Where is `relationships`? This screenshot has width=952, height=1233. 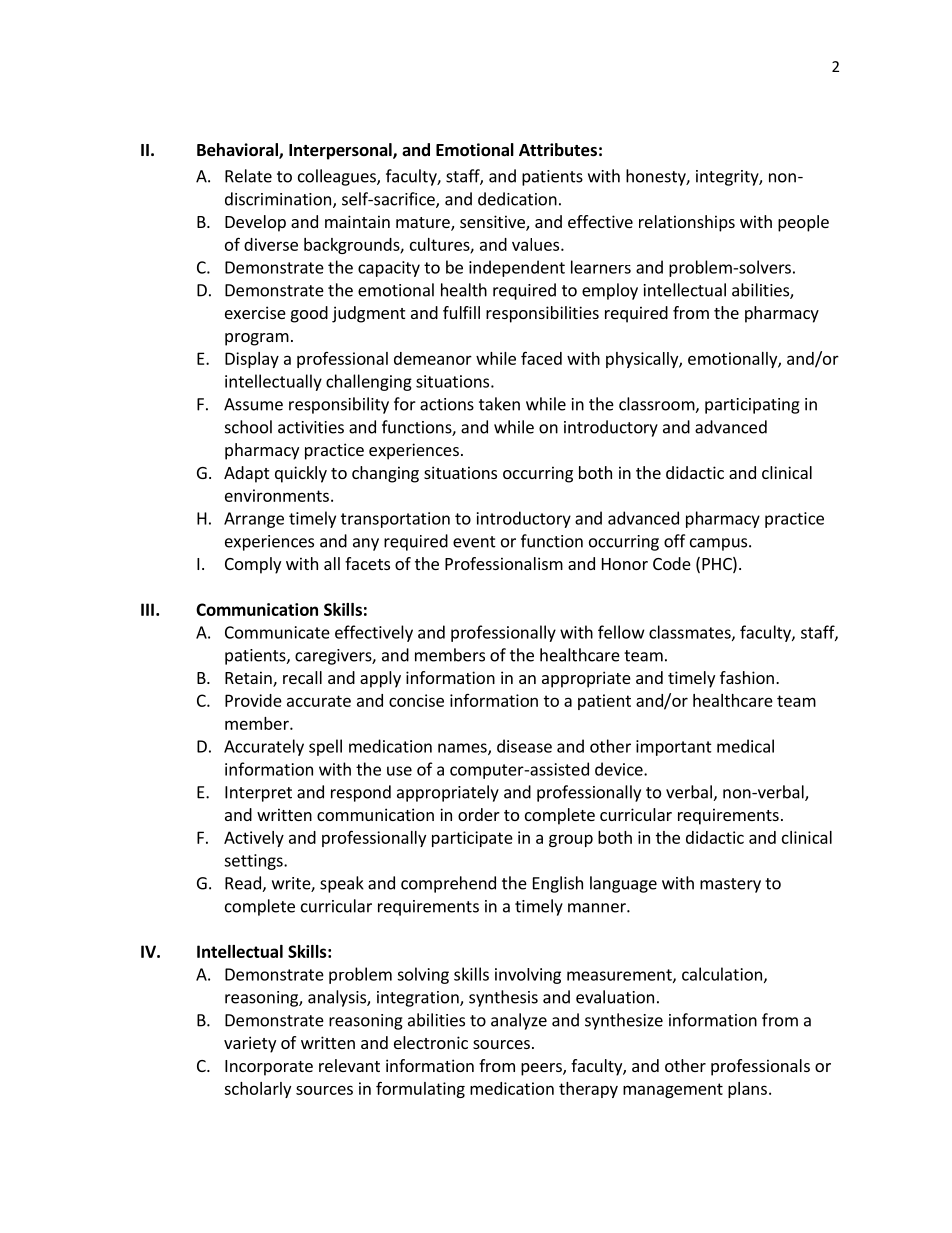 relationships is located at coordinates (687, 223).
